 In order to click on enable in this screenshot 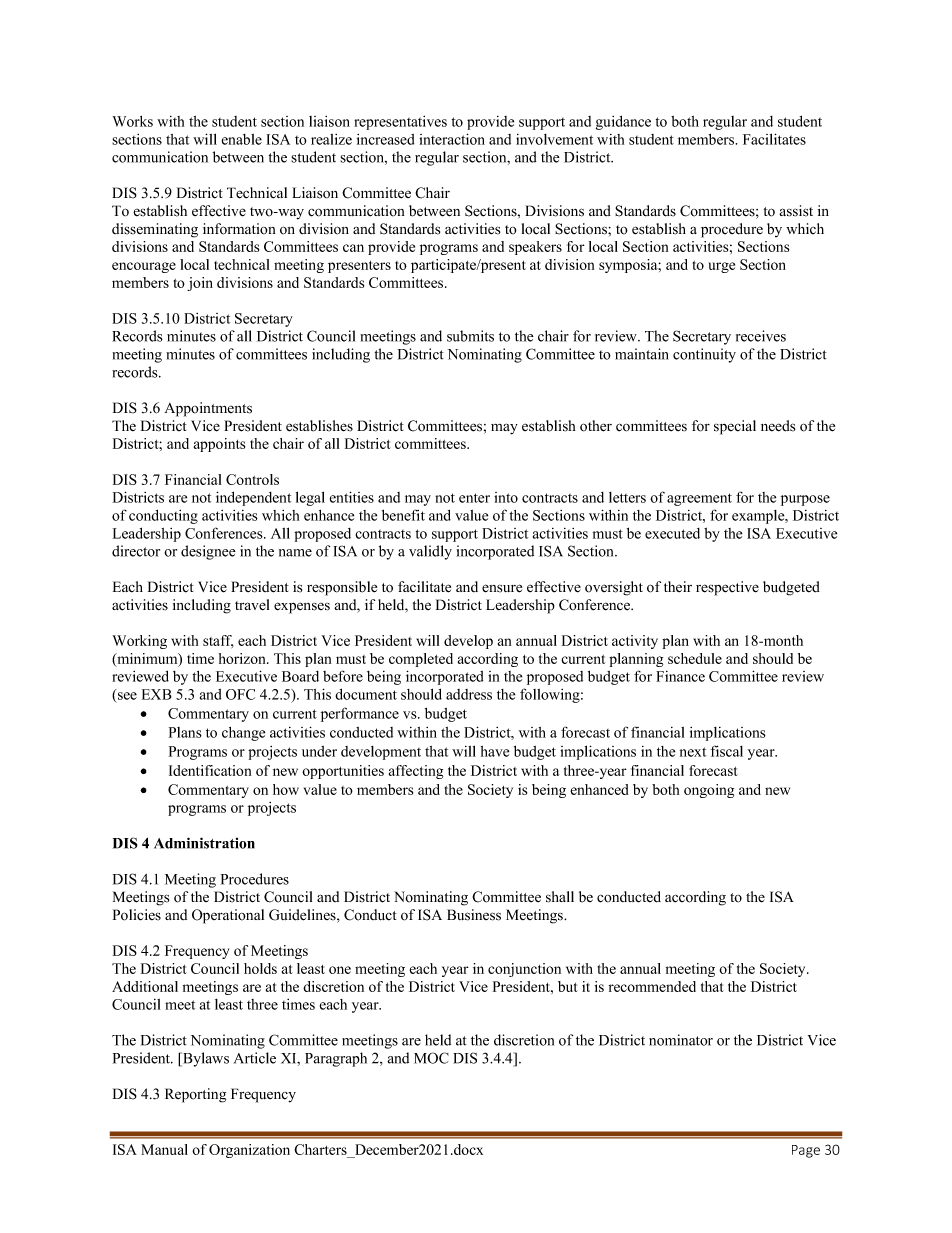, I will do `click(242, 139)`.
